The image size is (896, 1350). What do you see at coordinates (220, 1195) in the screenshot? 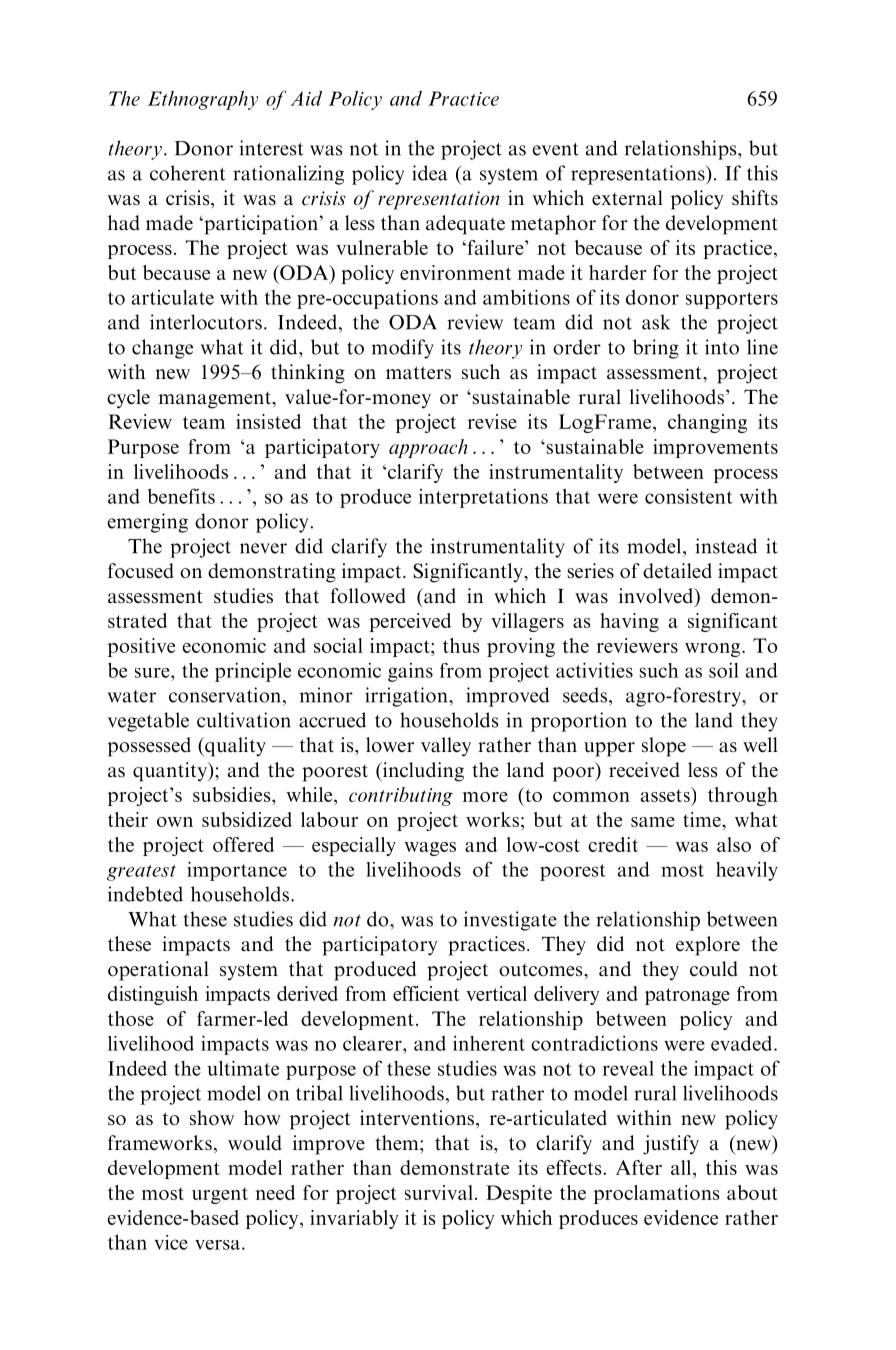
I see `urgent` at bounding box center [220, 1195].
